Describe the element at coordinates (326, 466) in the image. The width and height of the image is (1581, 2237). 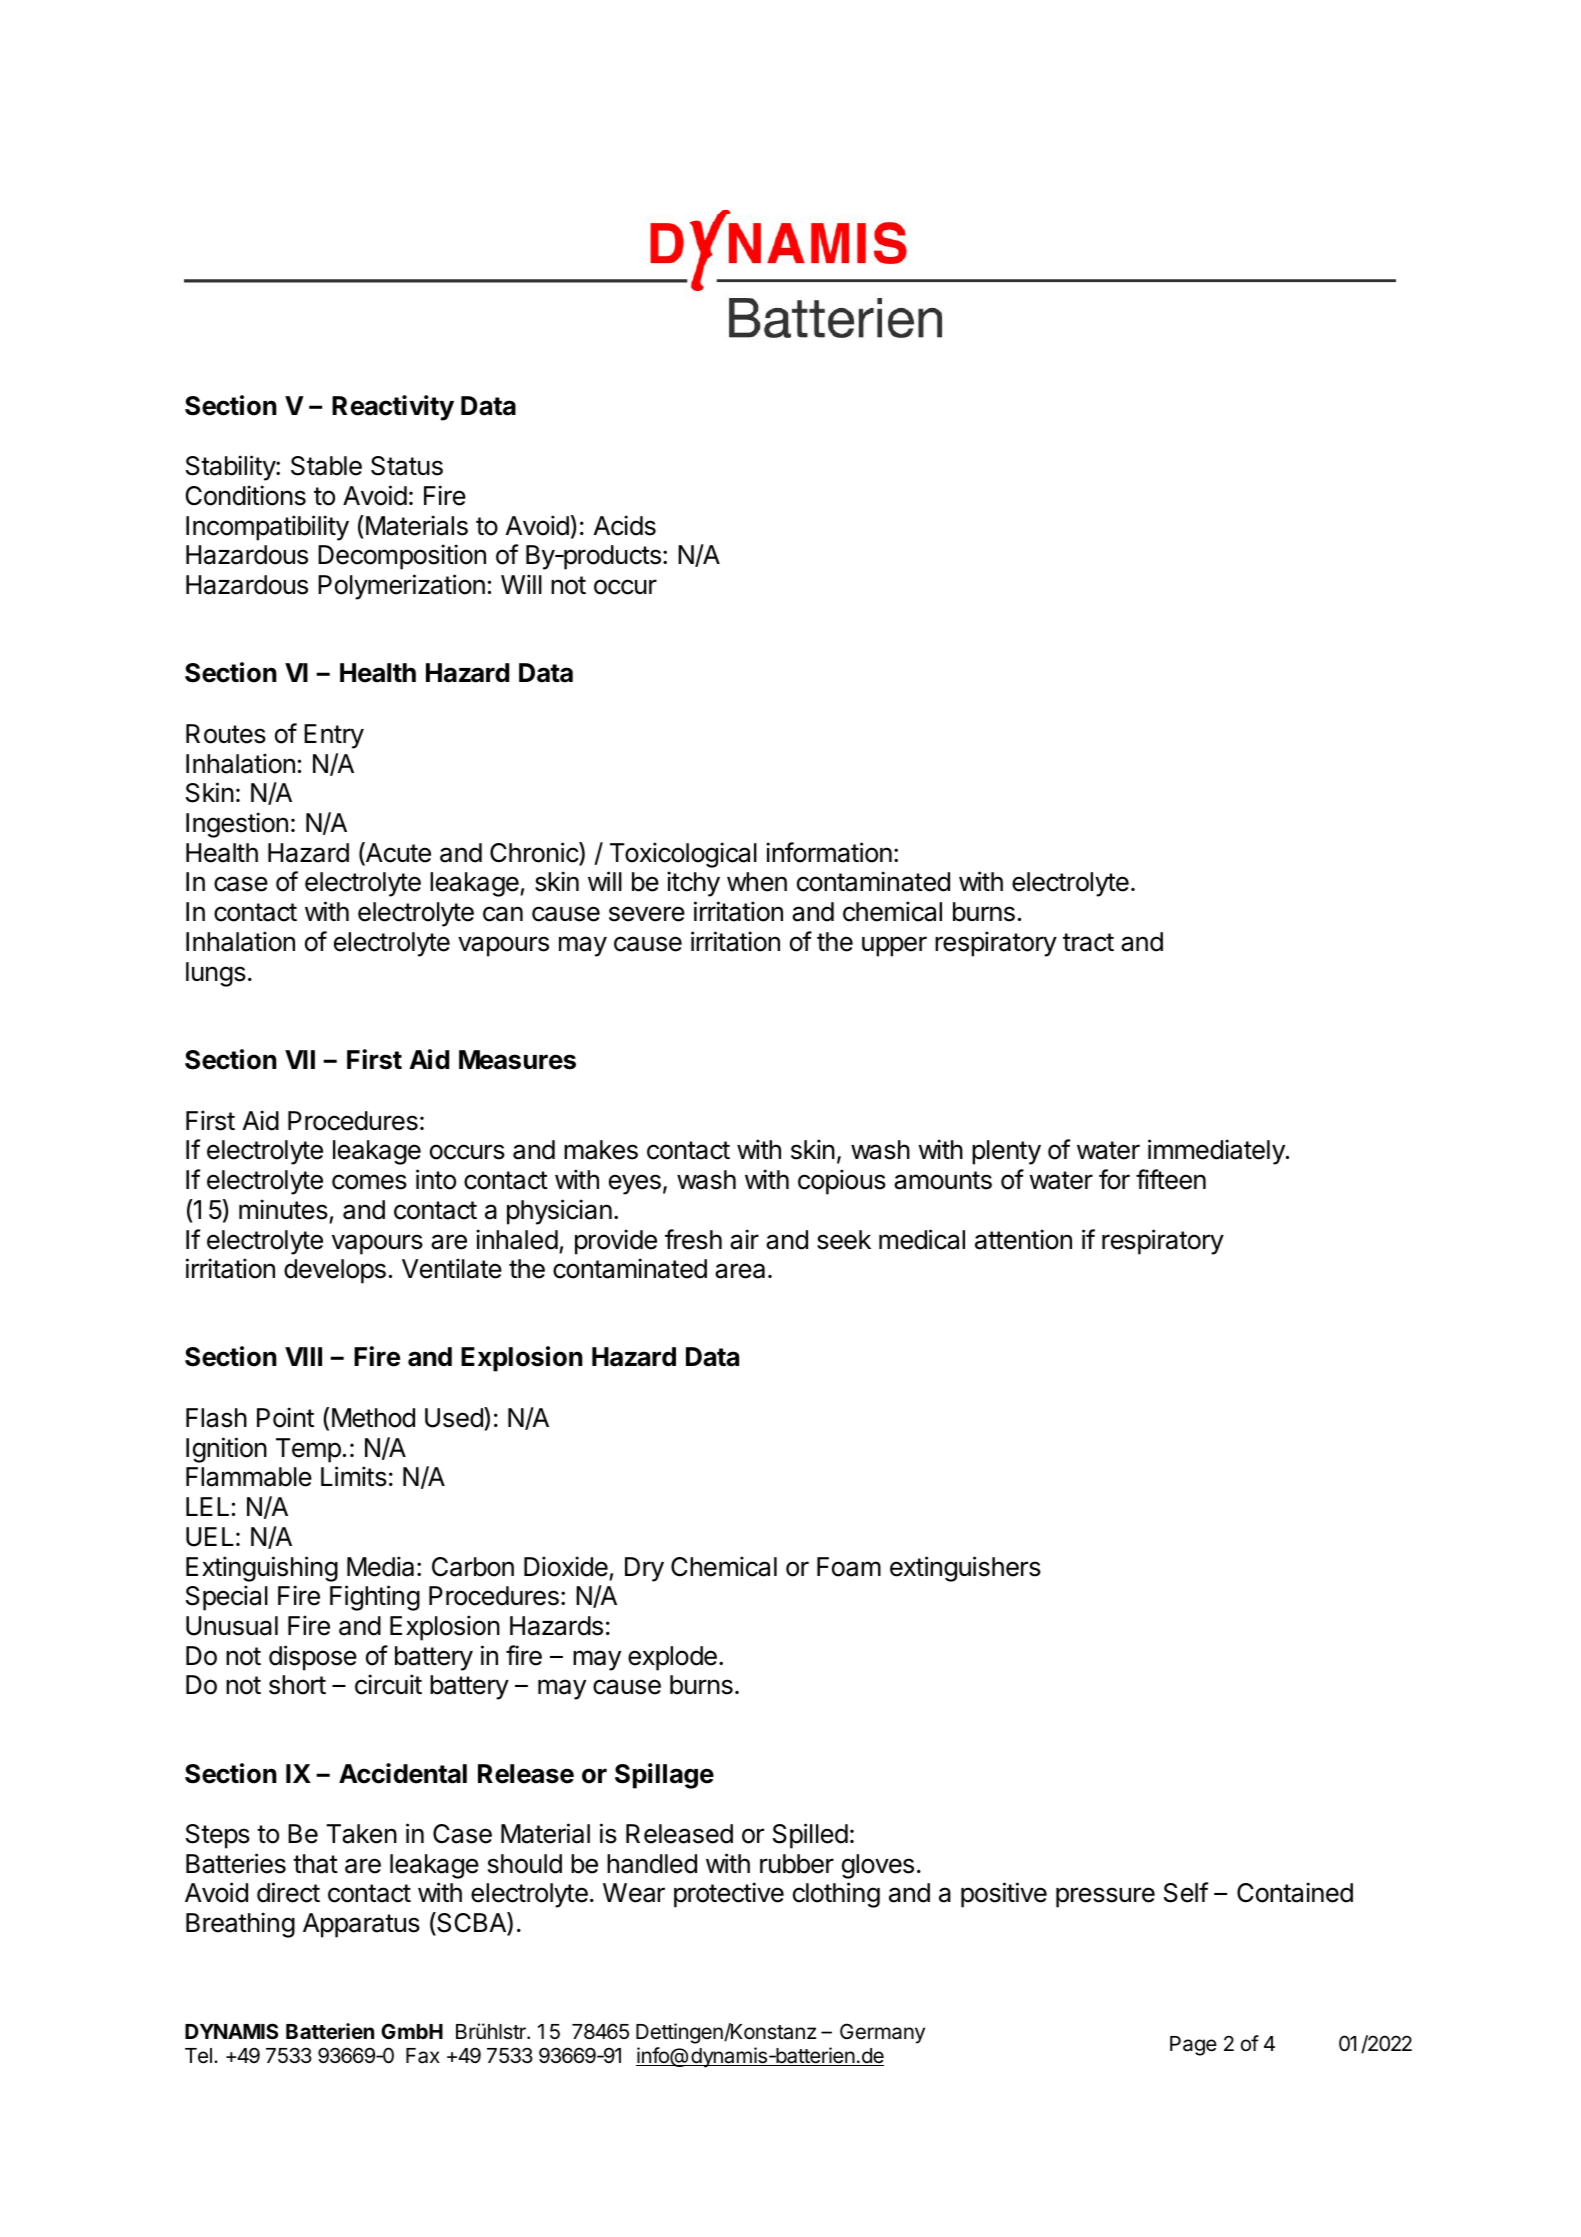
I see `Stable` at that location.
